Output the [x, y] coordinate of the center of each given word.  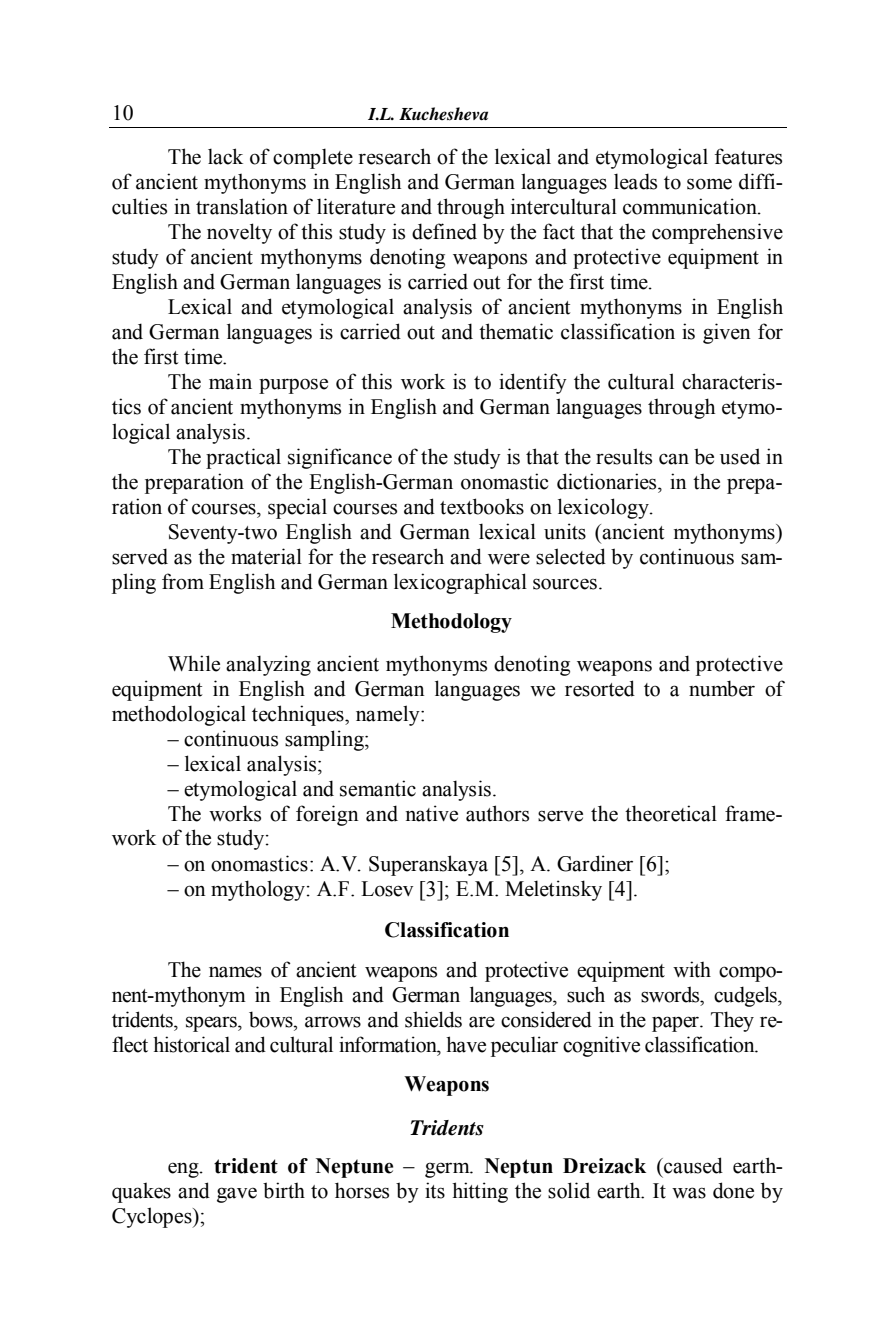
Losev [387, 889]
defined [444, 231]
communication [691, 206]
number [722, 688]
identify [533, 383]
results [624, 456]
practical [243, 458]
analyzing [268, 665]
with [692, 969]
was [689, 1193]
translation [242, 206]
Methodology [451, 623]
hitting [480, 1192]
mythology [258, 890]
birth [284, 1190]
